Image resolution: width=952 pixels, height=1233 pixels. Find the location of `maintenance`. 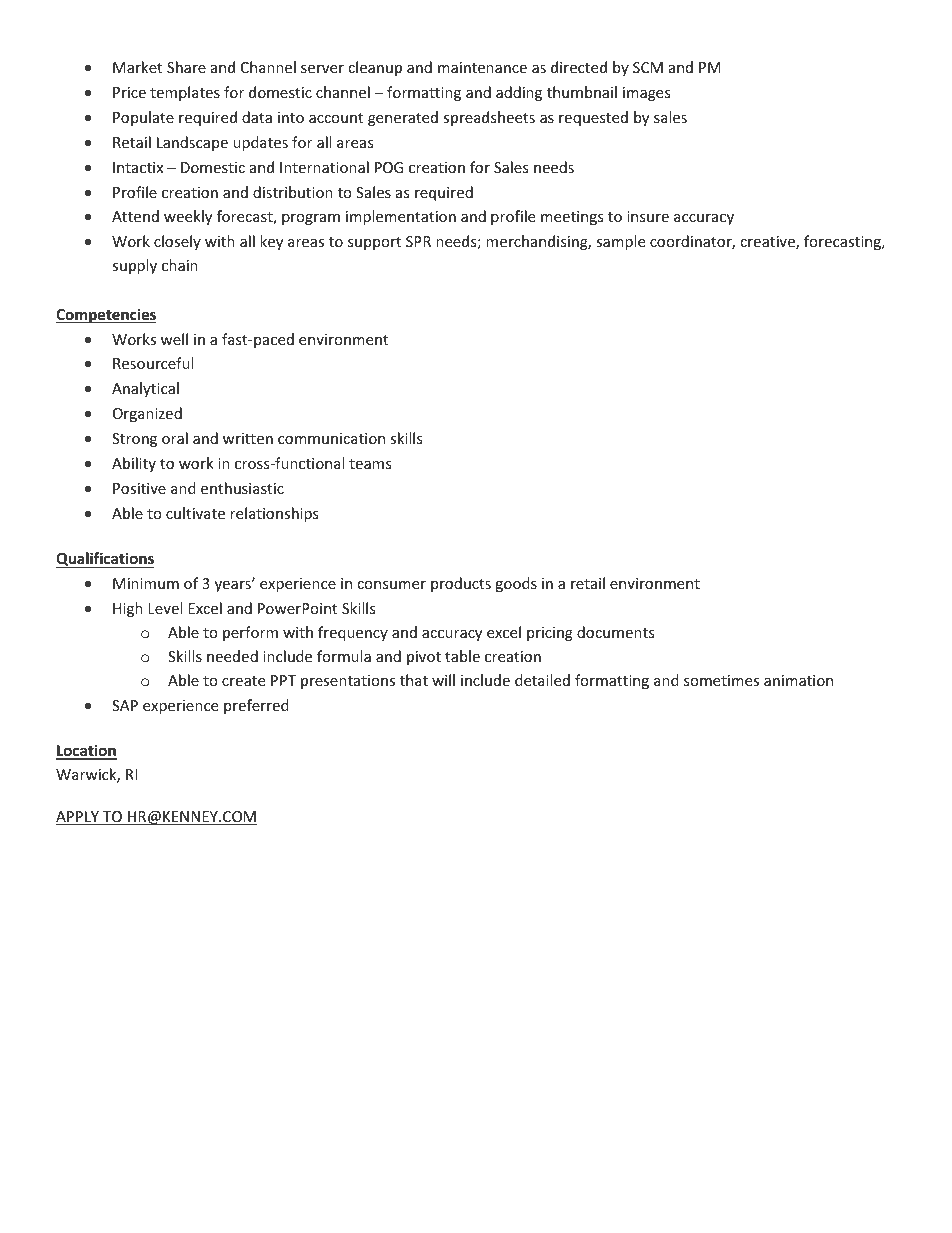

maintenance is located at coordinates (482, 67).
